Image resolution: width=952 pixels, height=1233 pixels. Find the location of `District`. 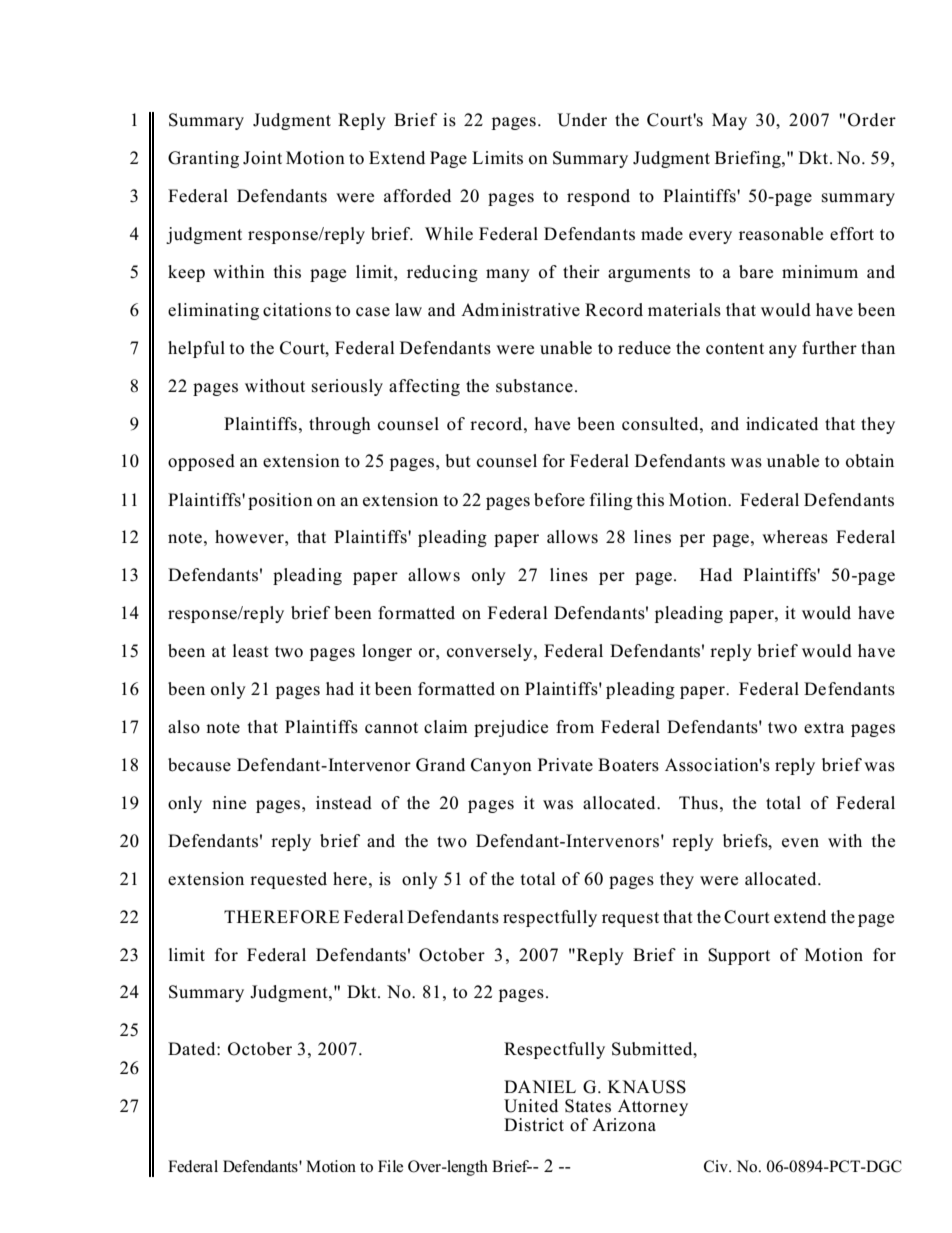

District is located at coordinates (534, 1125).
